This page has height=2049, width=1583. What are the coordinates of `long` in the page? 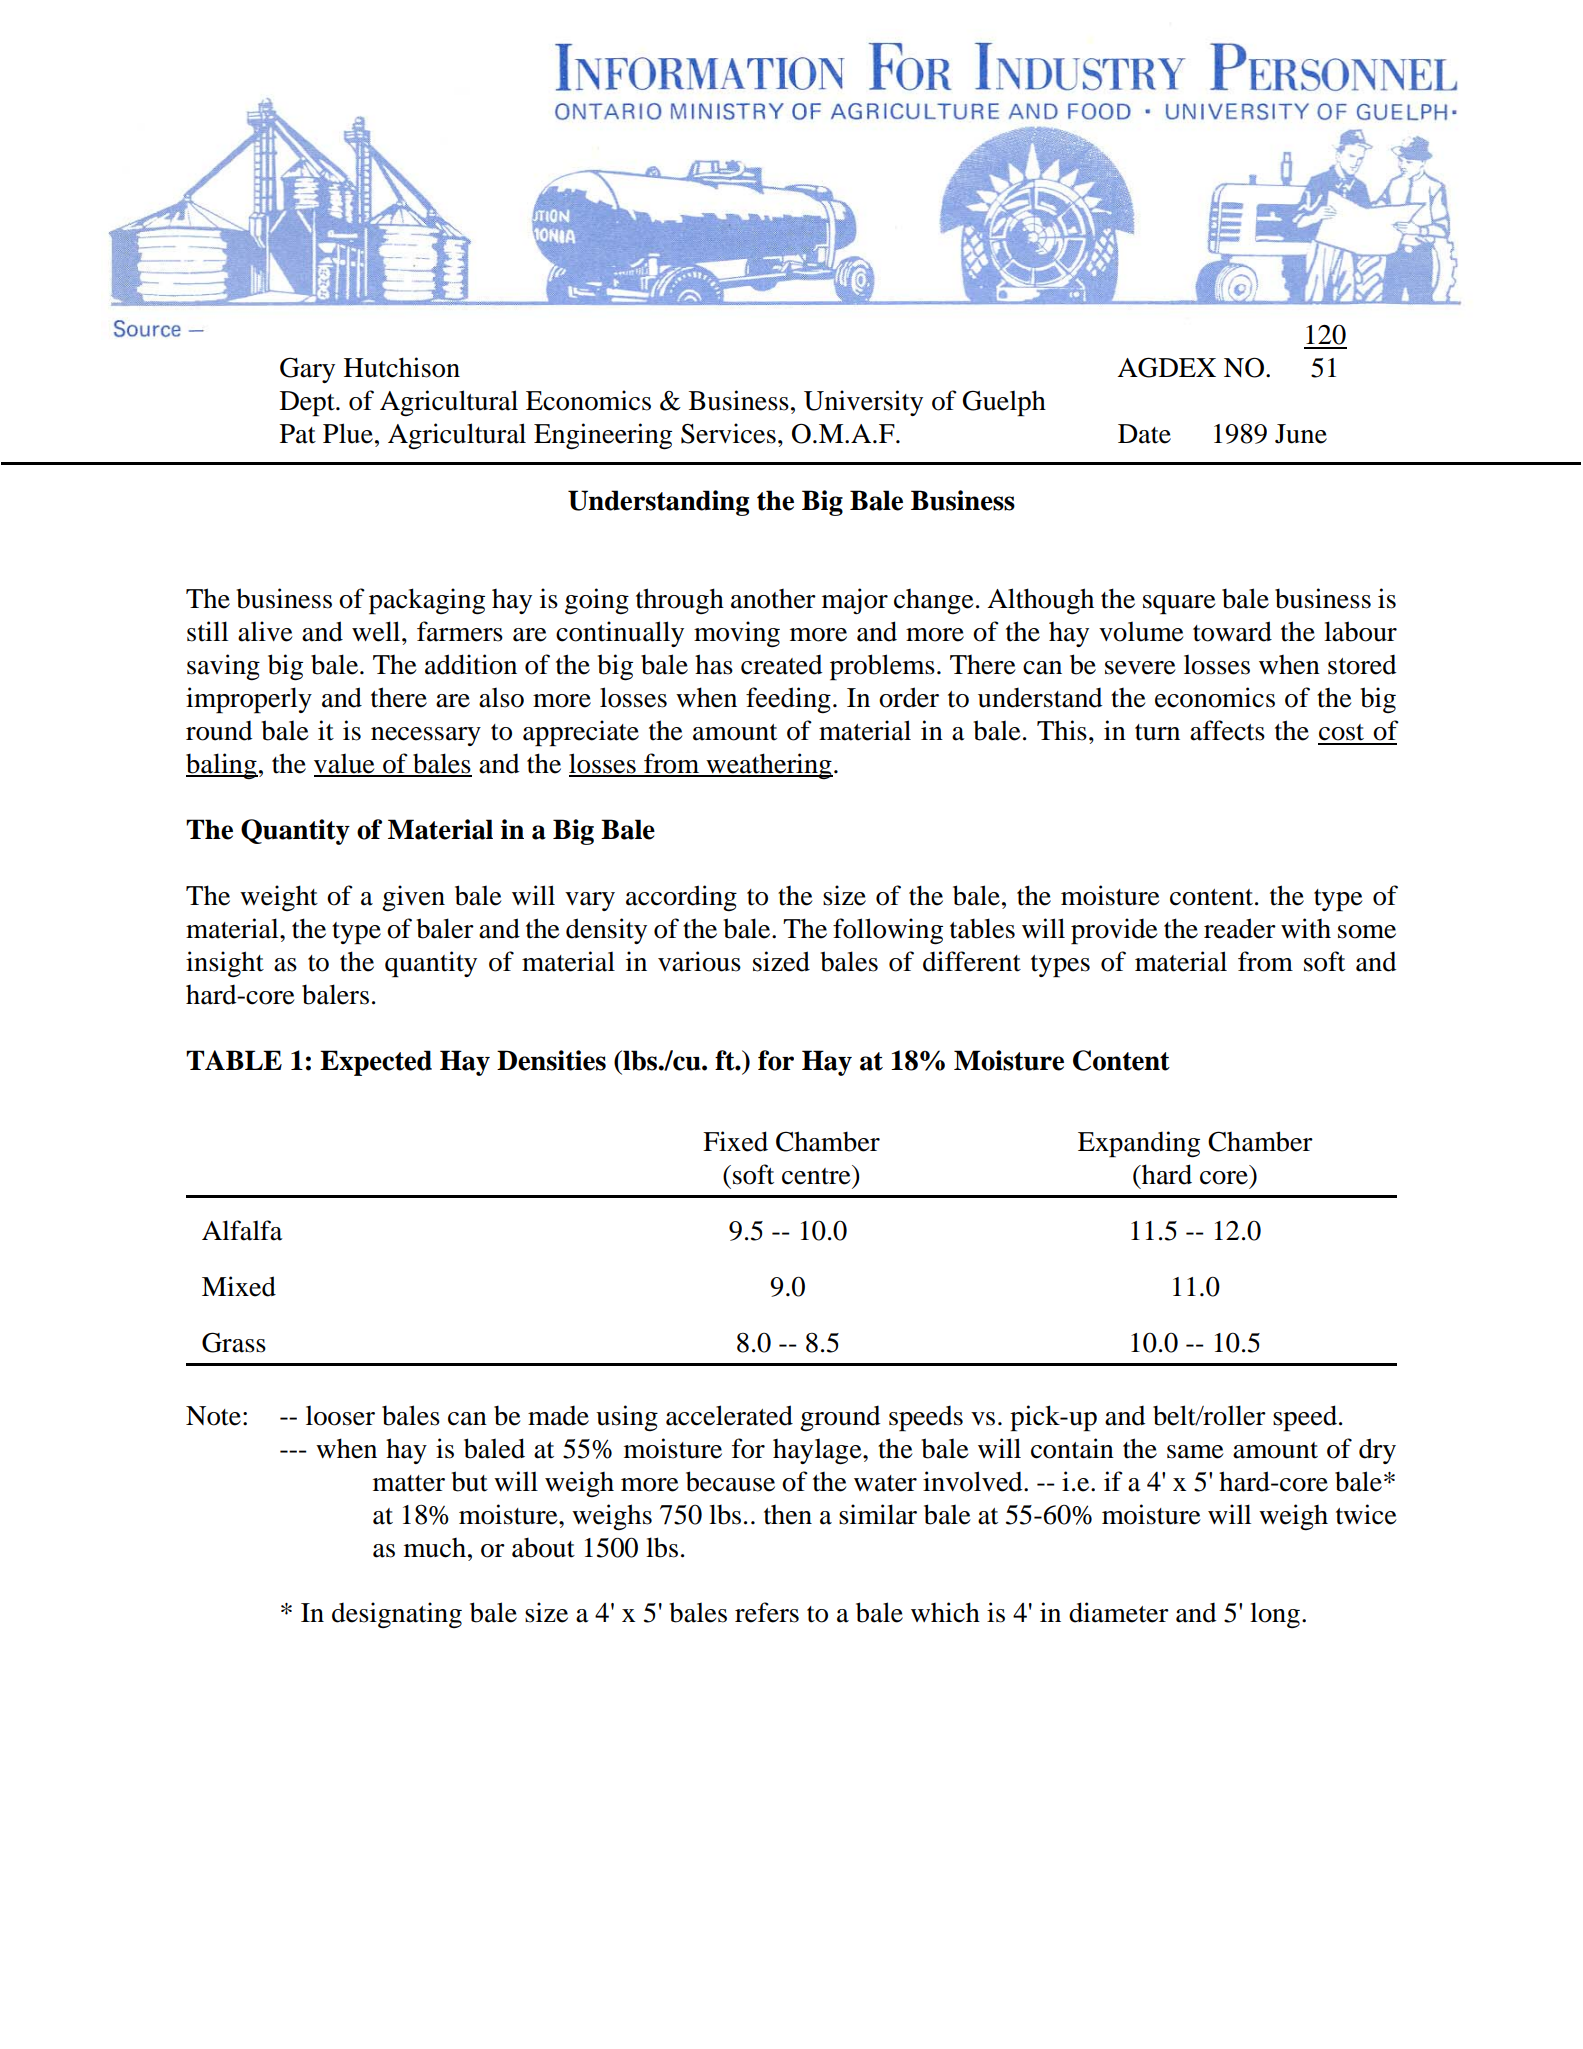 It's located at (1275, 1615).
